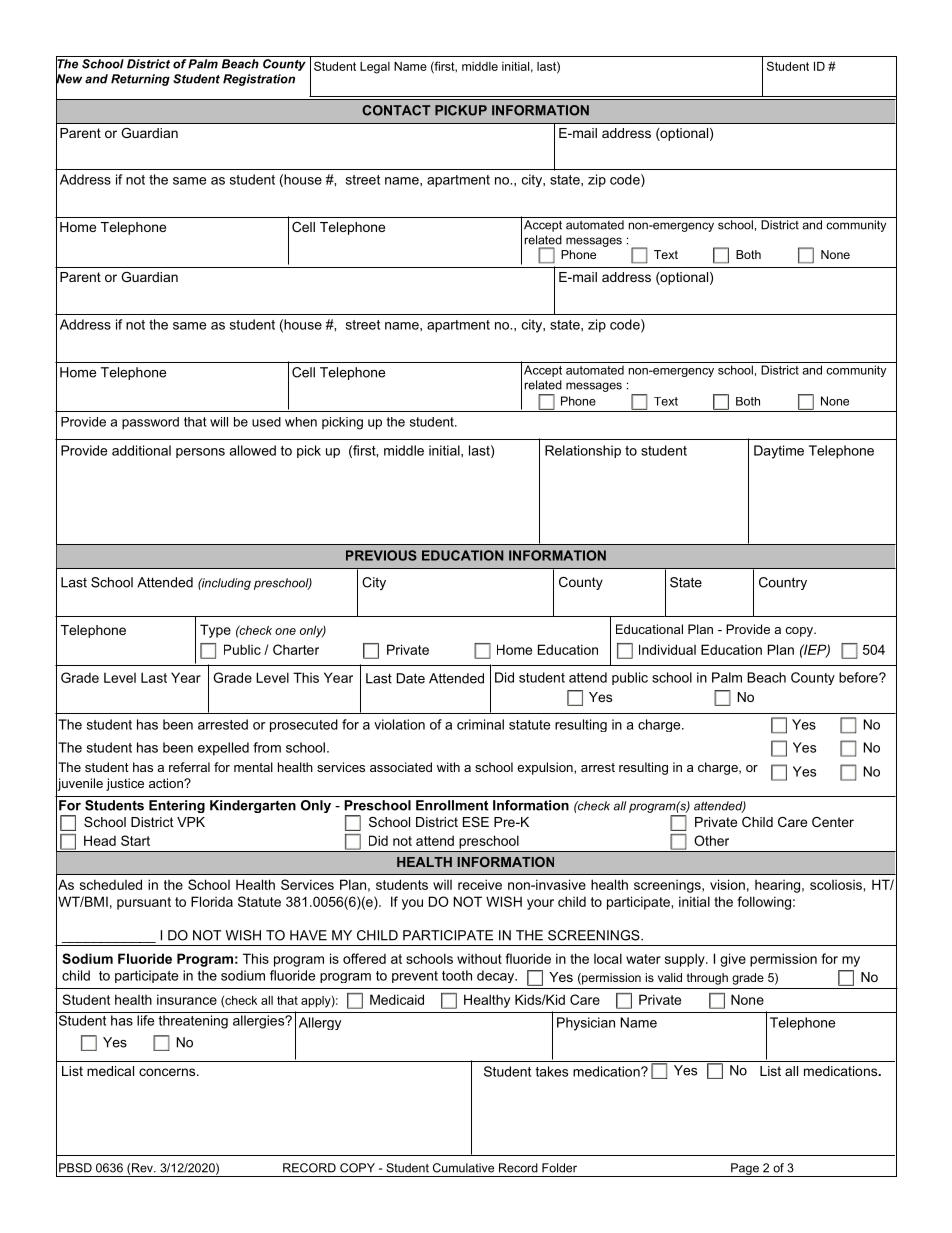  I want to click on action, so click(167, 783).
